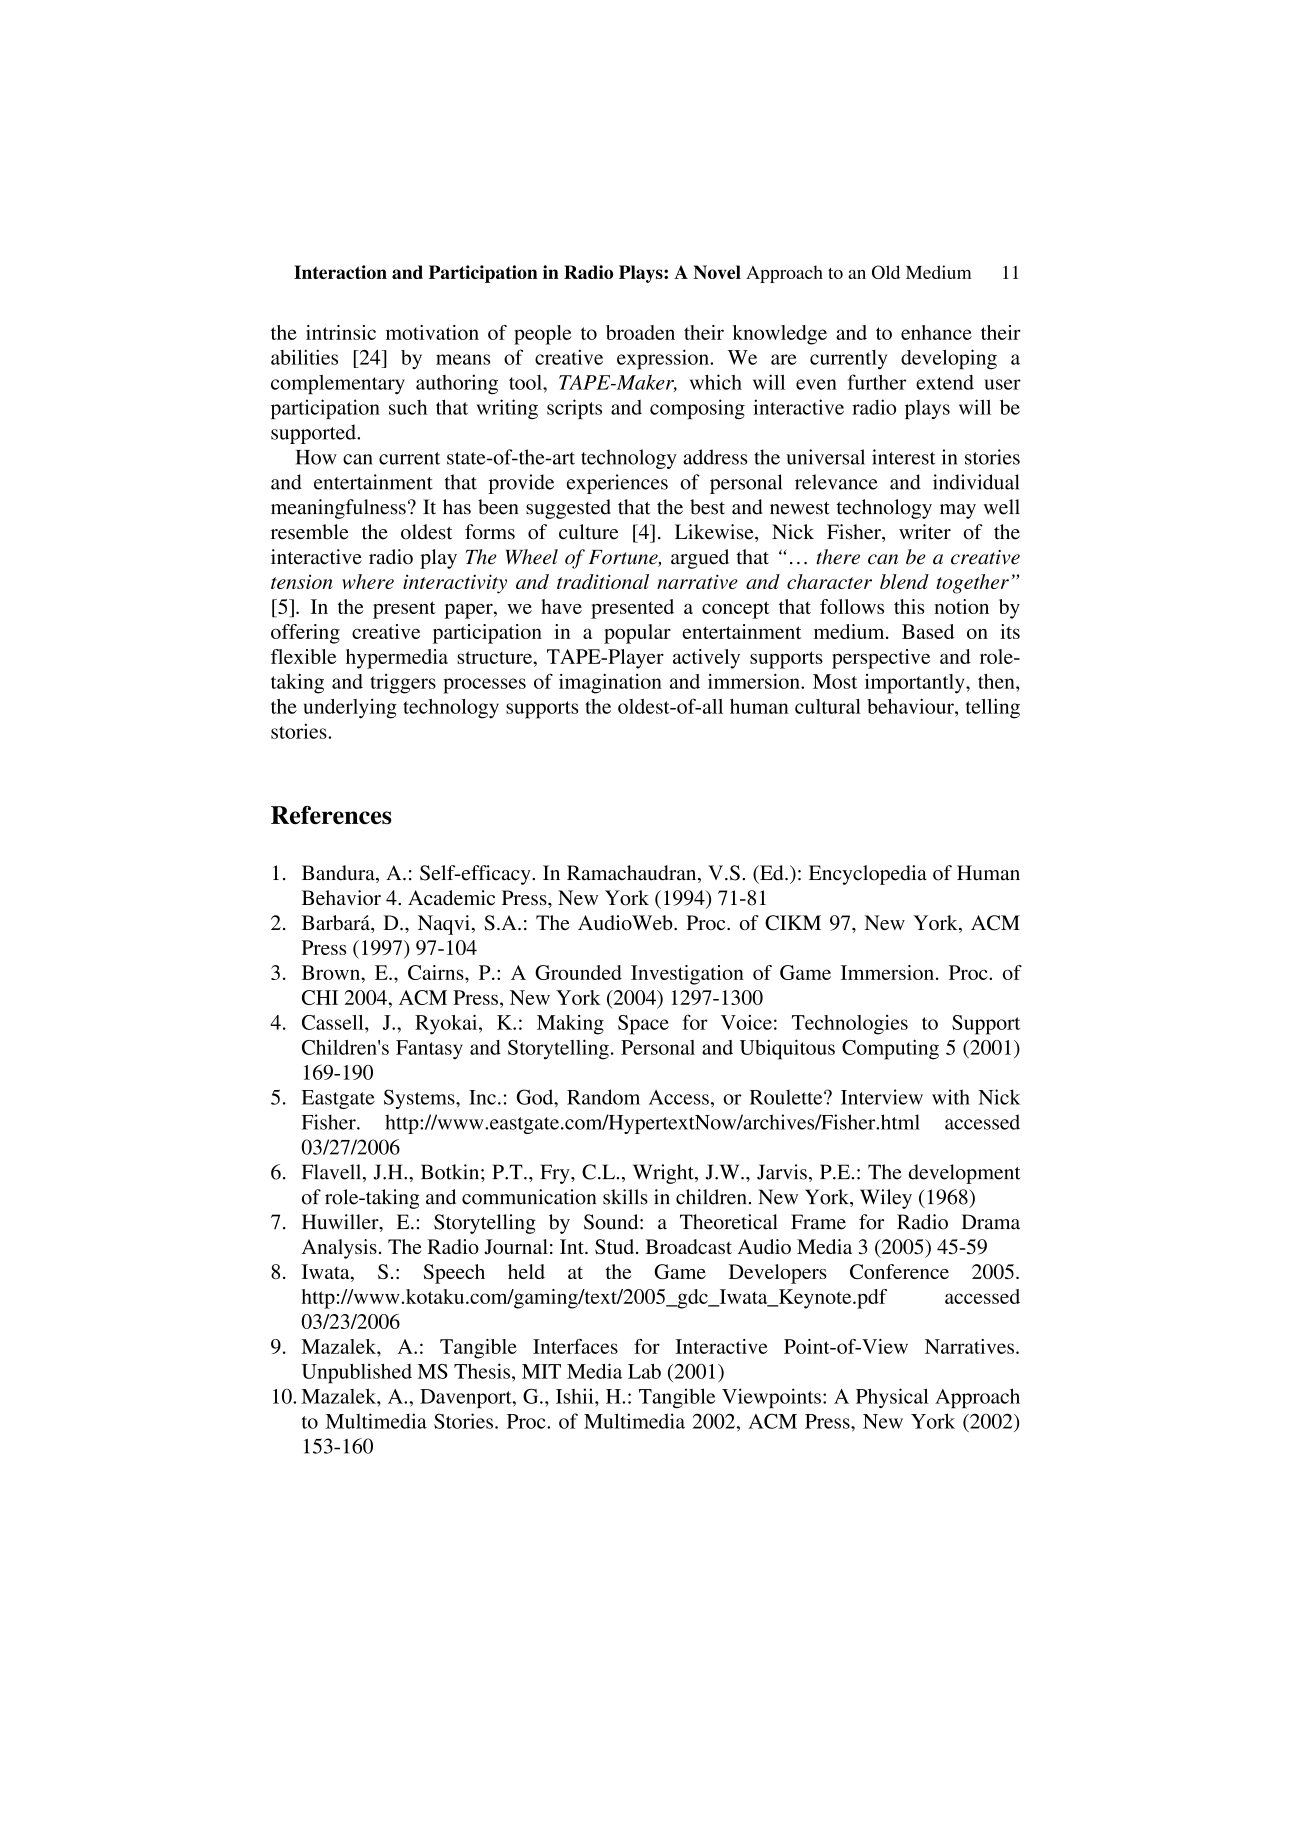 The image size is (1290, 1825). I want to click on Unpublished, so click(357, 1373).
